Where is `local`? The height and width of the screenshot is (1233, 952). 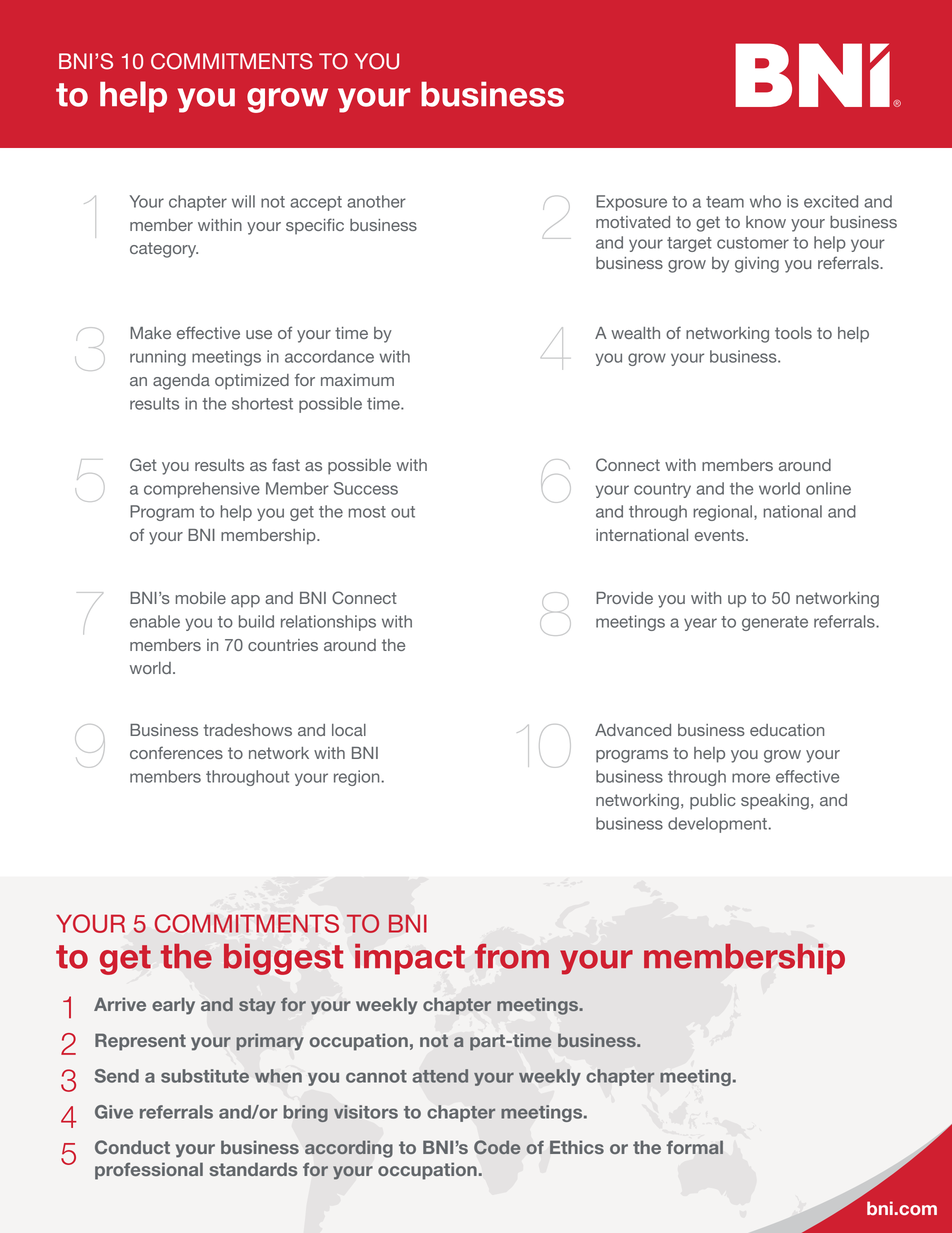 local is located at coordinates (349, 730).
